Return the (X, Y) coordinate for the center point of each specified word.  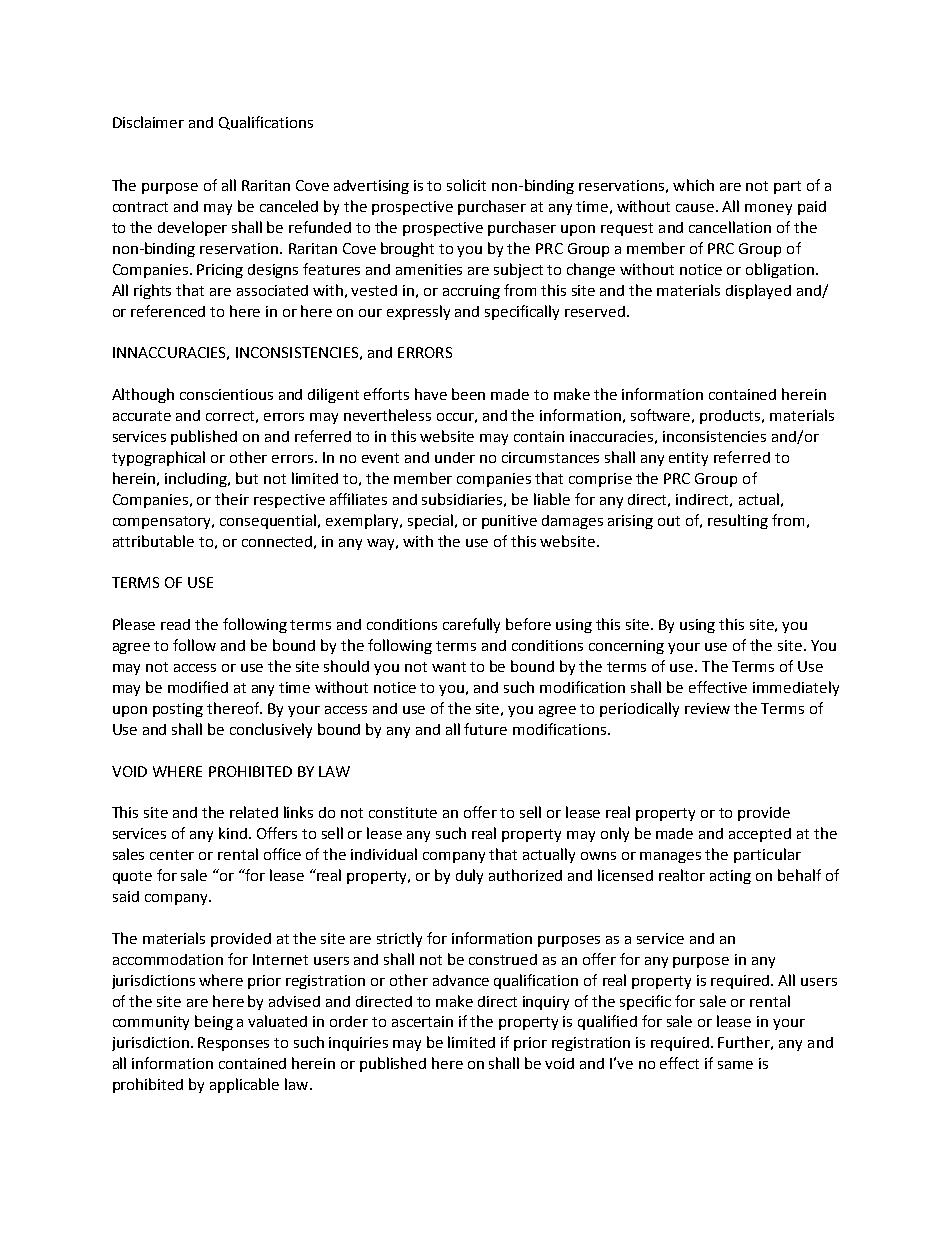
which (693, 185)
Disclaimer (148, 122)
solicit (466, 185)
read (175, 624)
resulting (738, 521)
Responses (233, 1044)
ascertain (422, 1021)
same (735, 1065)
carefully (471, 625)
